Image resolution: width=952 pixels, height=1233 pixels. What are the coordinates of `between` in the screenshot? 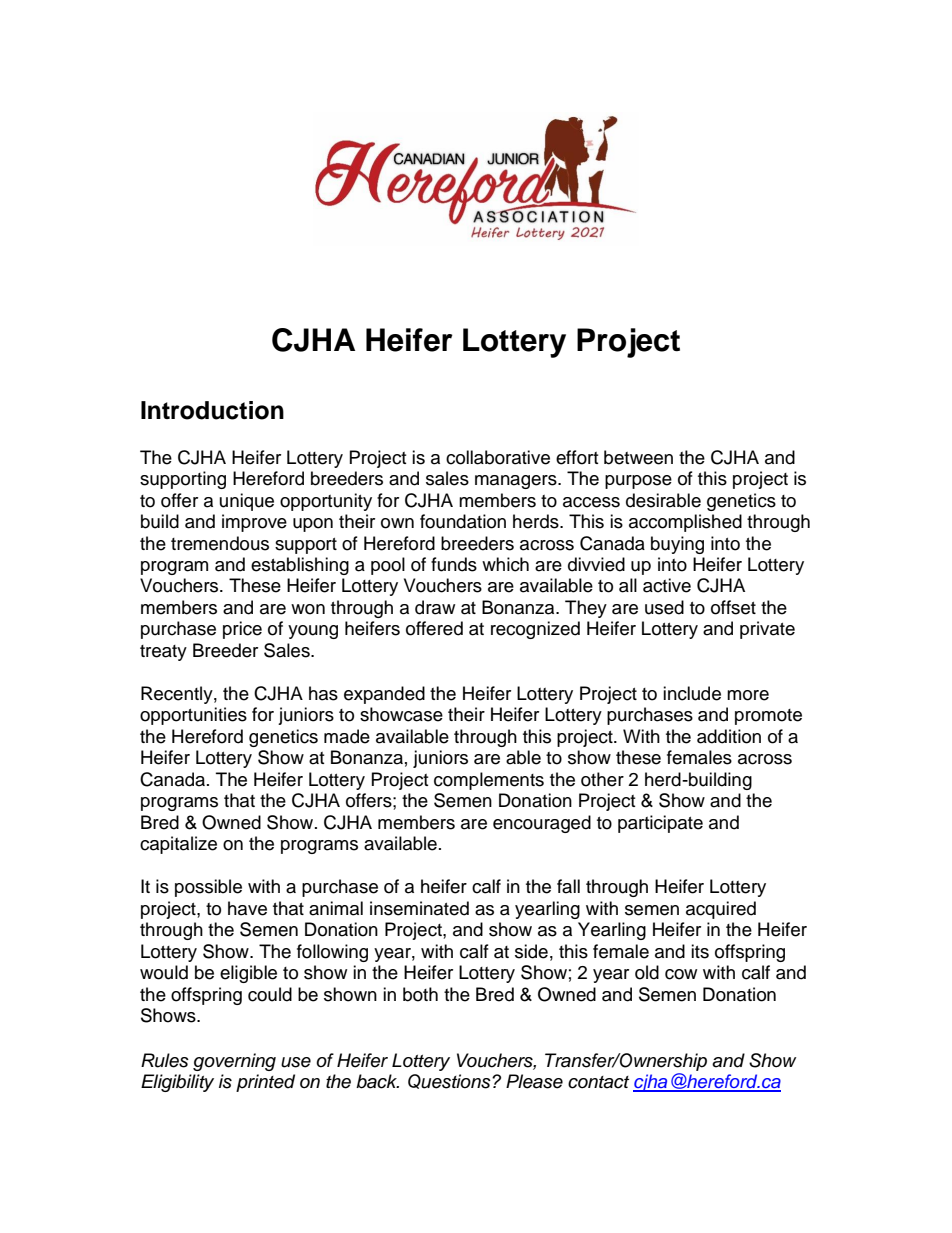 It's located at (638, 457).
